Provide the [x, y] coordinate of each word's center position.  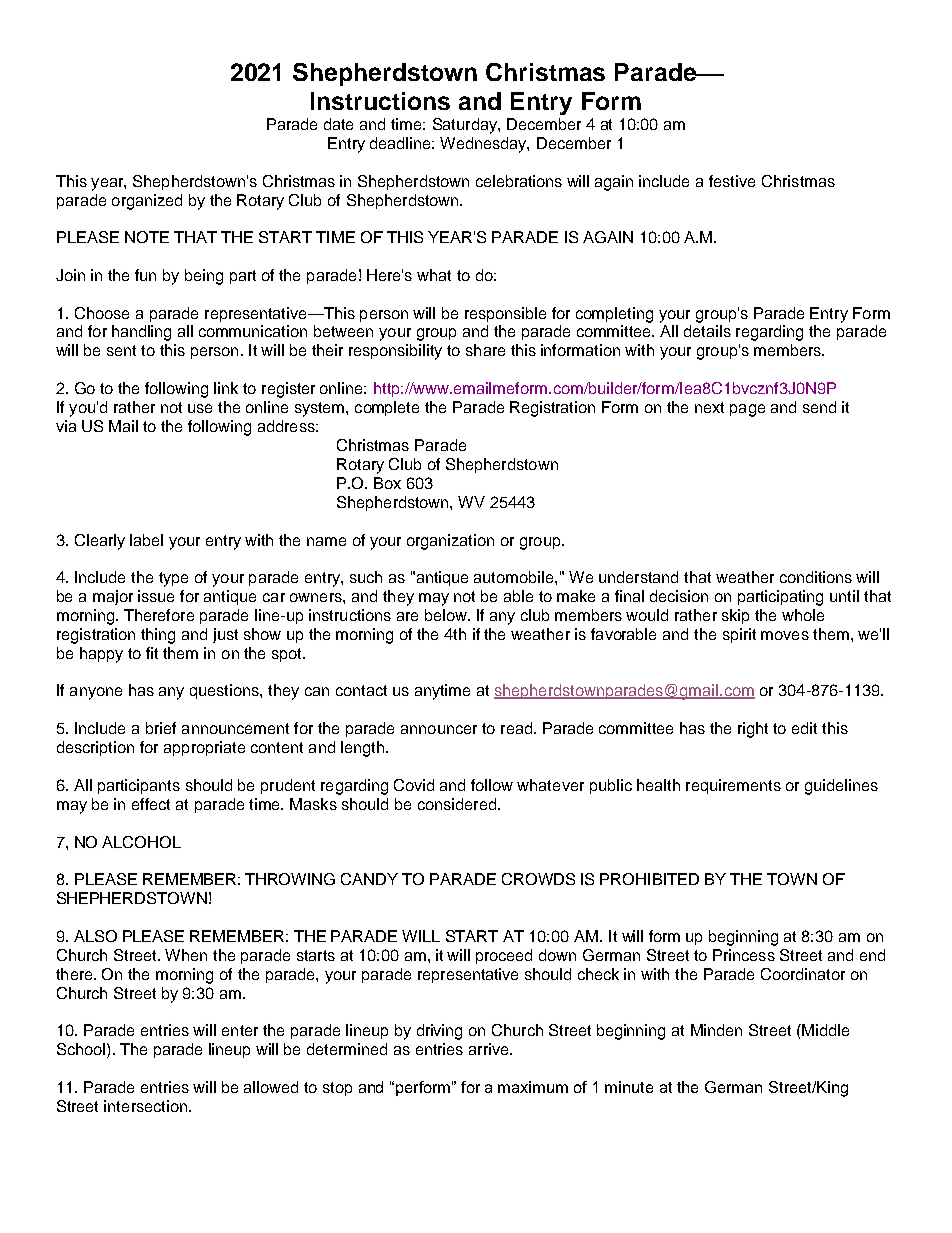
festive [732, 181]
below [447, 615]
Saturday [466, 126]
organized [147, 202]
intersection [145, 1106]
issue [156, 596]
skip [735, 616]
